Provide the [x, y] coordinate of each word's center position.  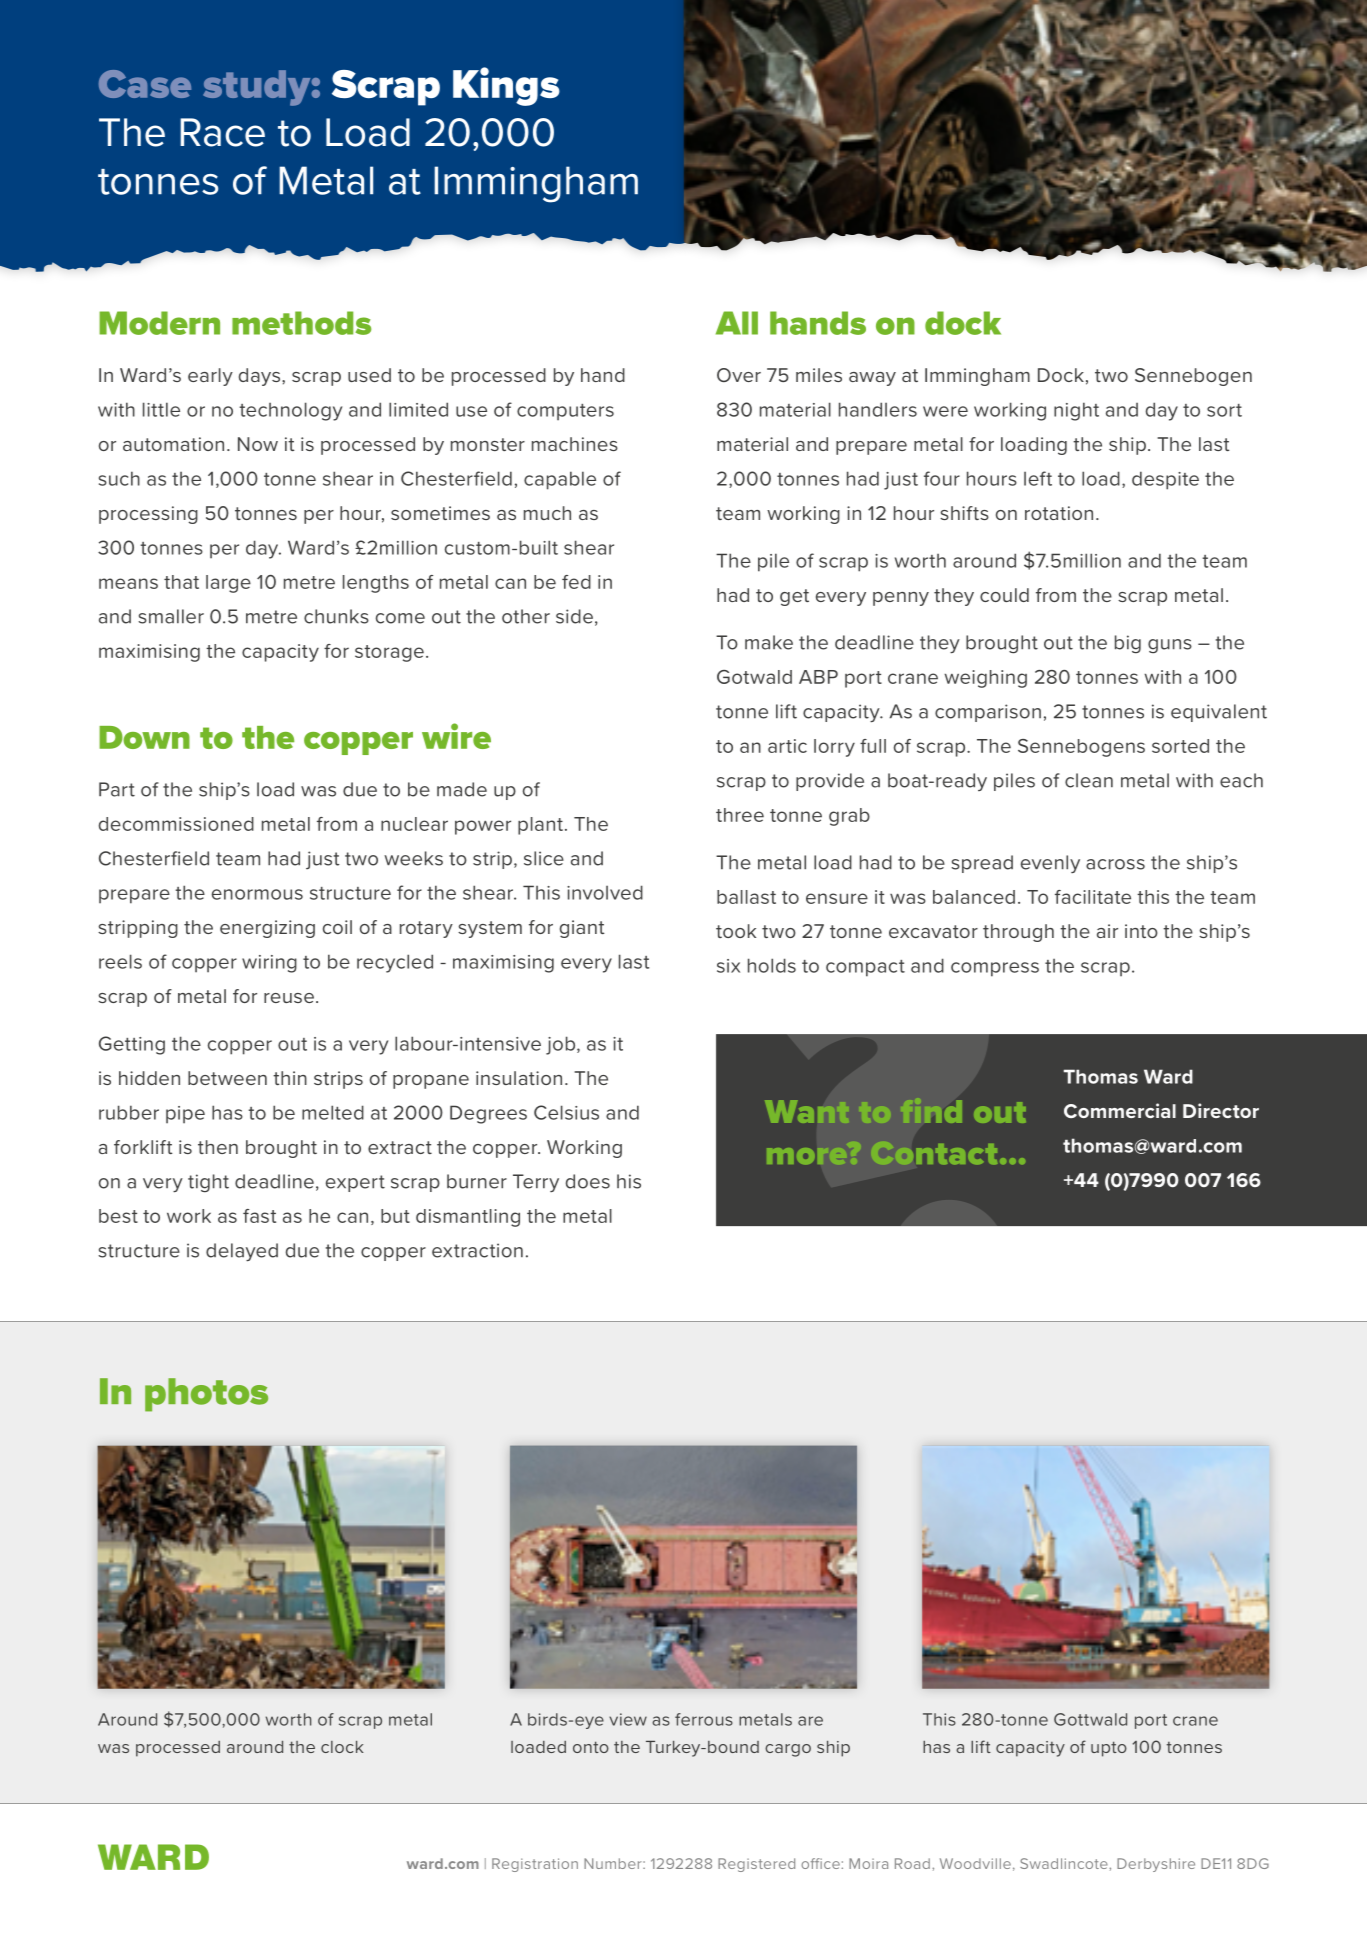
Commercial [1120, 1110]
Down [144, 737]
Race [222, 132]
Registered [756, 1865]
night [1076, 411]
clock [342, 1747]
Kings [506, 86]
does [588, 1181]
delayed [242, 1252]
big [1128, 644]
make [769, 642]
